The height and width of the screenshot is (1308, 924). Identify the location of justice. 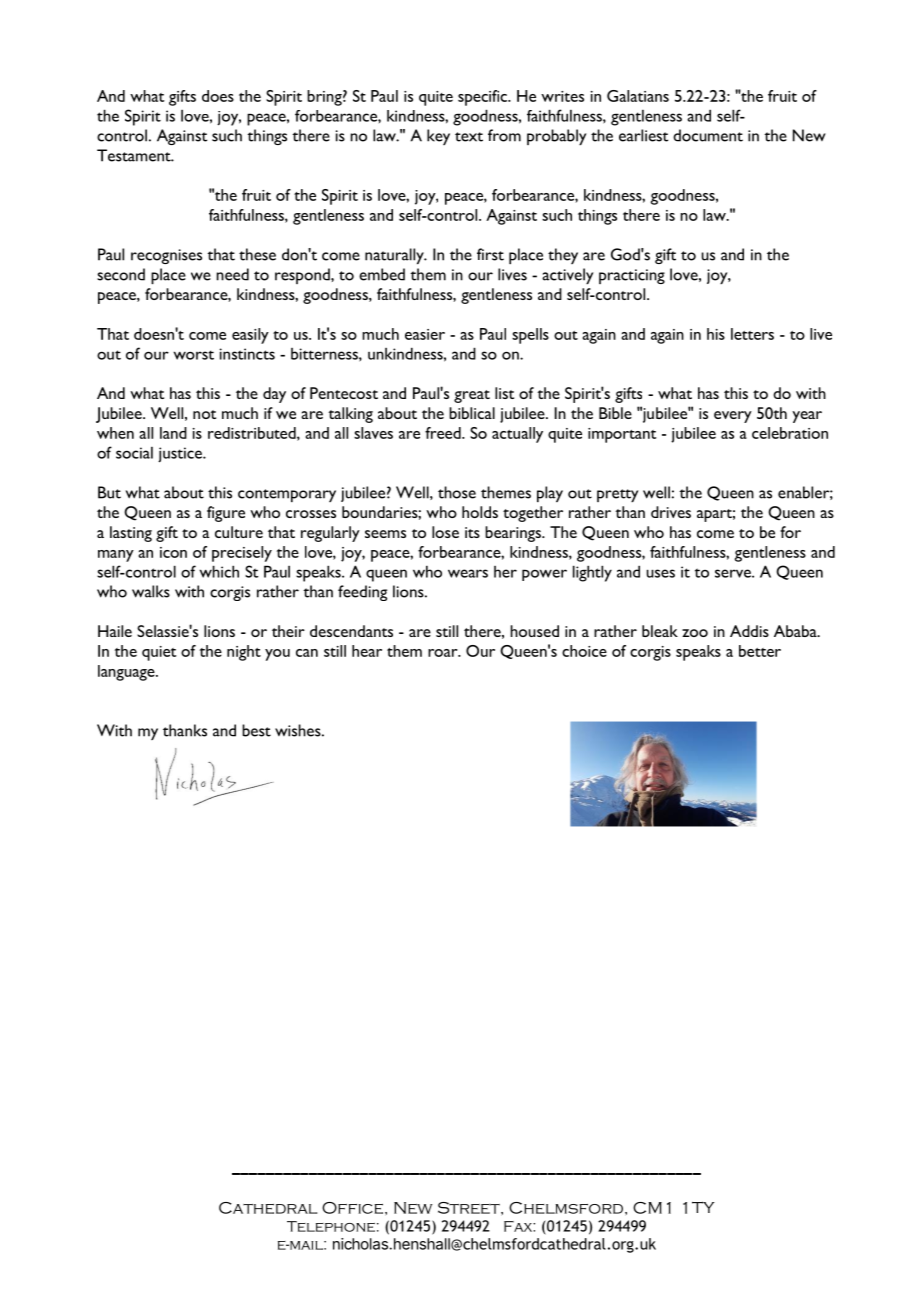
(181, 455).
